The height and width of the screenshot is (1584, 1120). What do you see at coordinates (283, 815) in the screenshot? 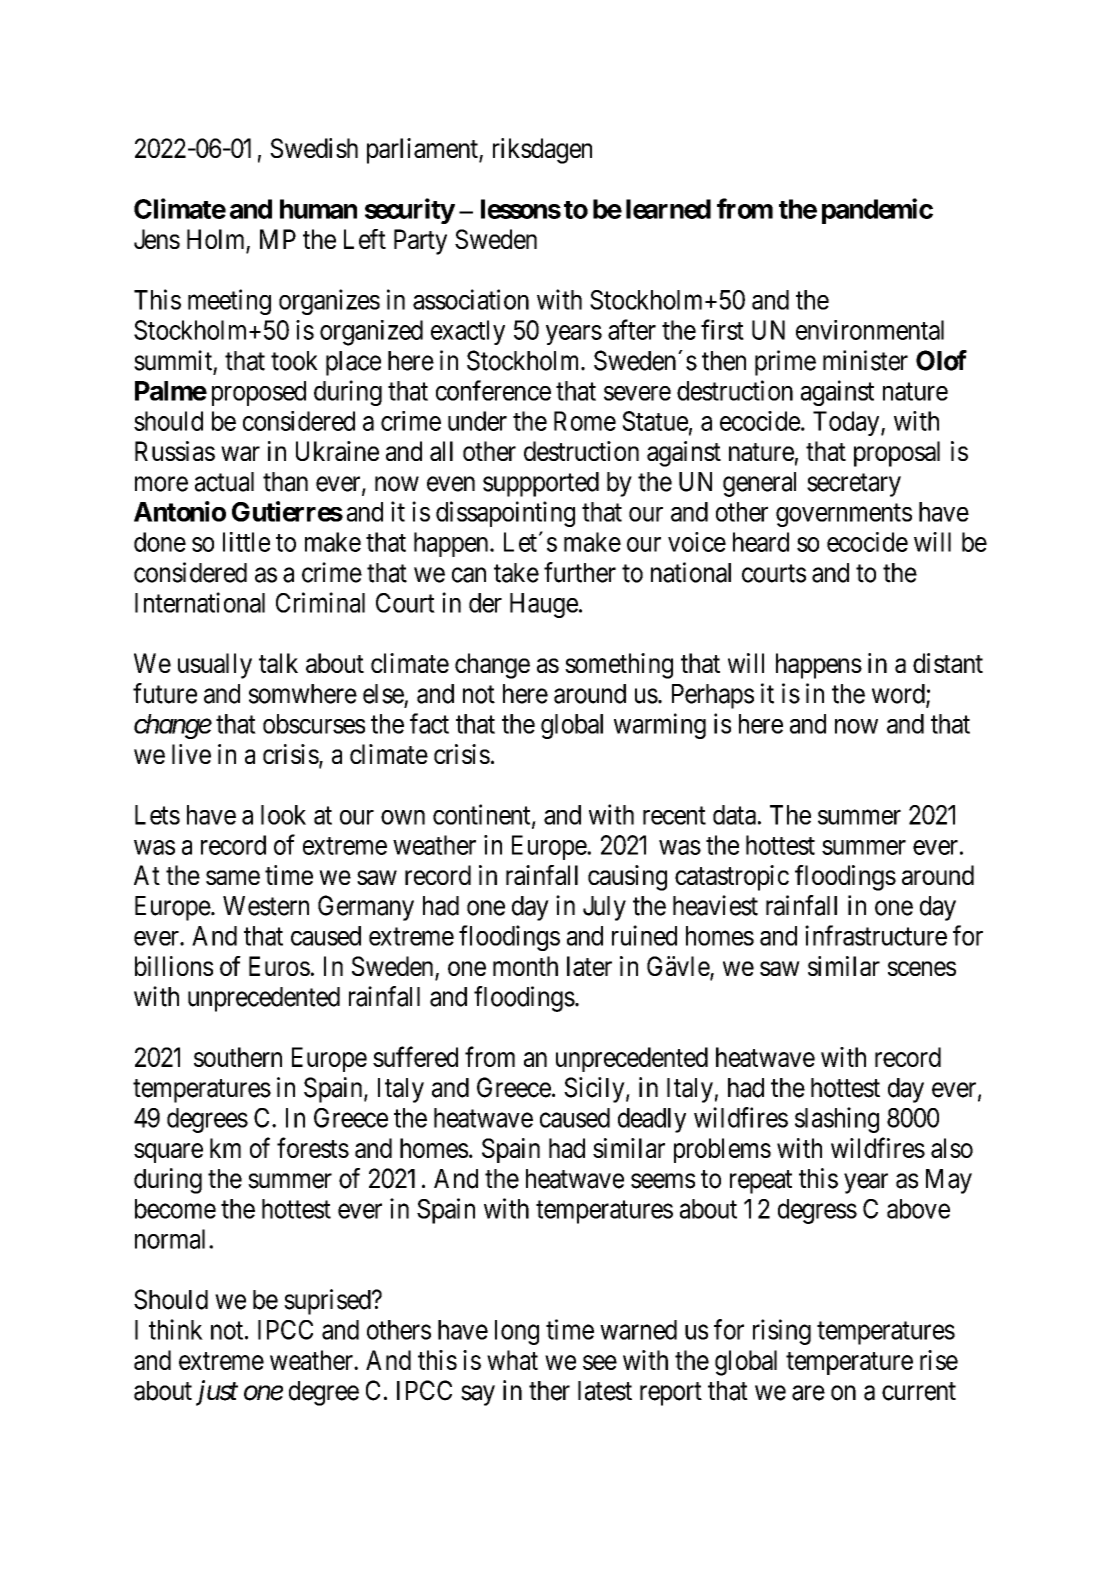
I see `look` at bounding box center [283, 815].
